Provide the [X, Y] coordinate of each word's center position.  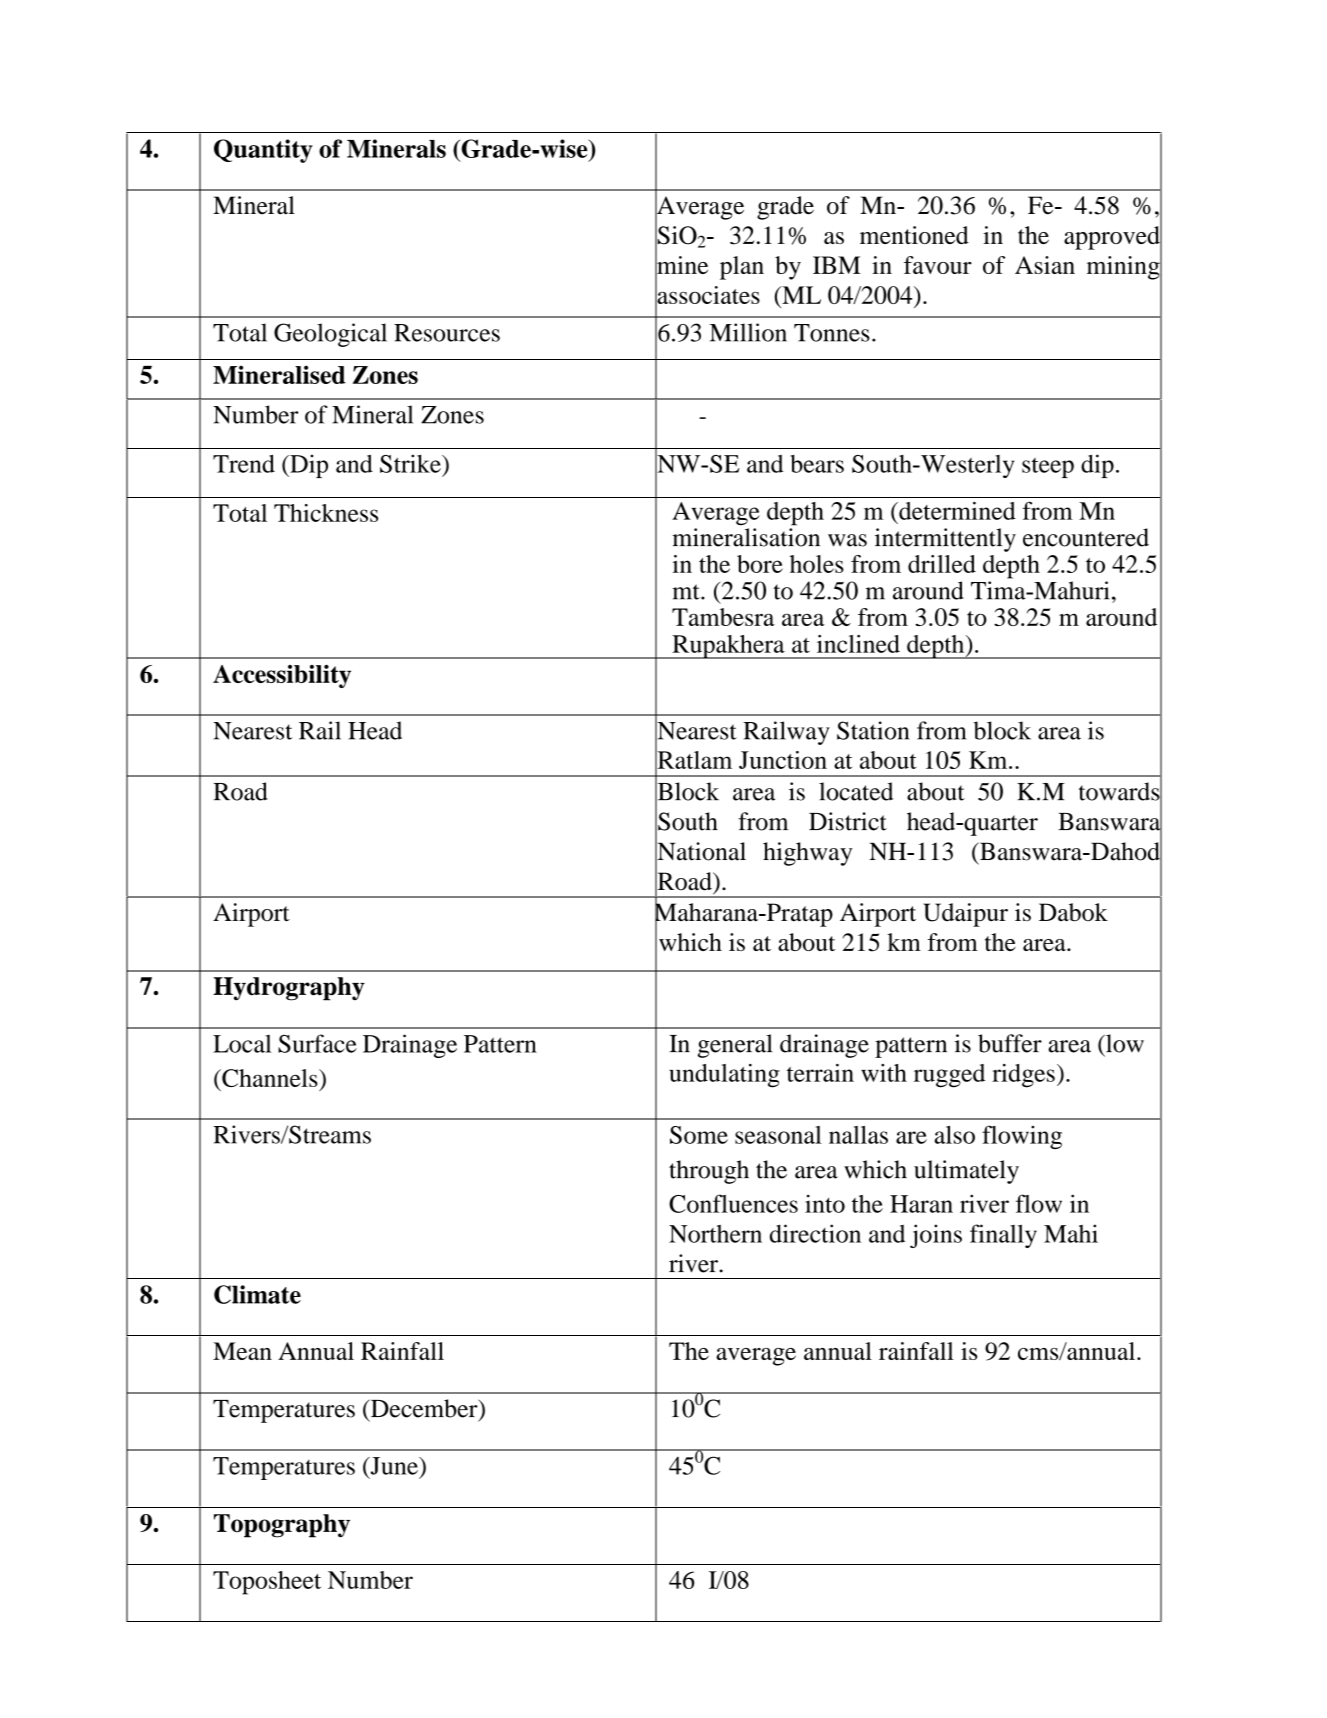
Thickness [326, 513]
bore [760, 564]
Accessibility [282, 676]
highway [807, 854]
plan [742, 268]
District [848, 821]
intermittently [945, 540]
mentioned [914, 235]
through [709, 1172]
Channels [270, 1078]
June [394, 1466]
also [955, 1135]
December [424, 1409]
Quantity [263, 151]
